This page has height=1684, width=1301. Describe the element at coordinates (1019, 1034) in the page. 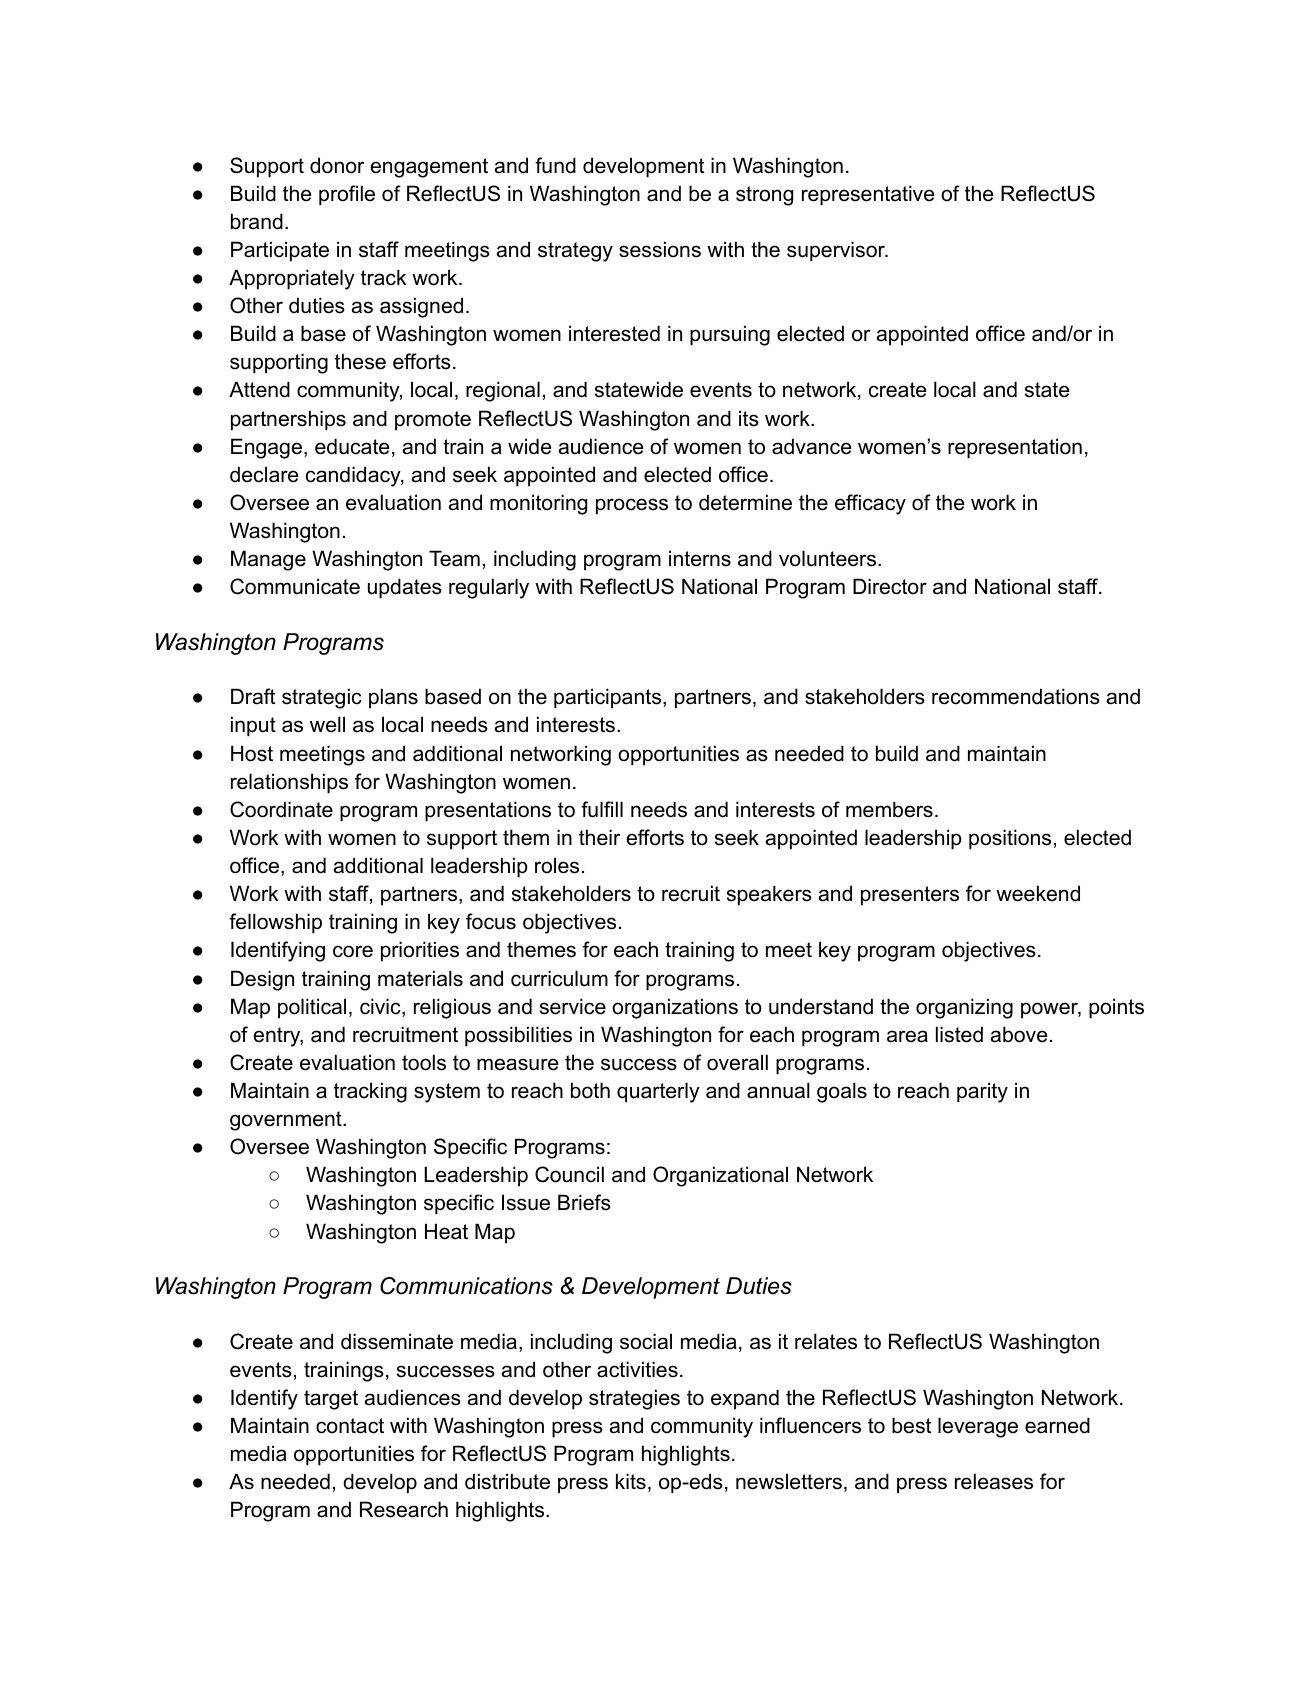

I see `above` at that location.
